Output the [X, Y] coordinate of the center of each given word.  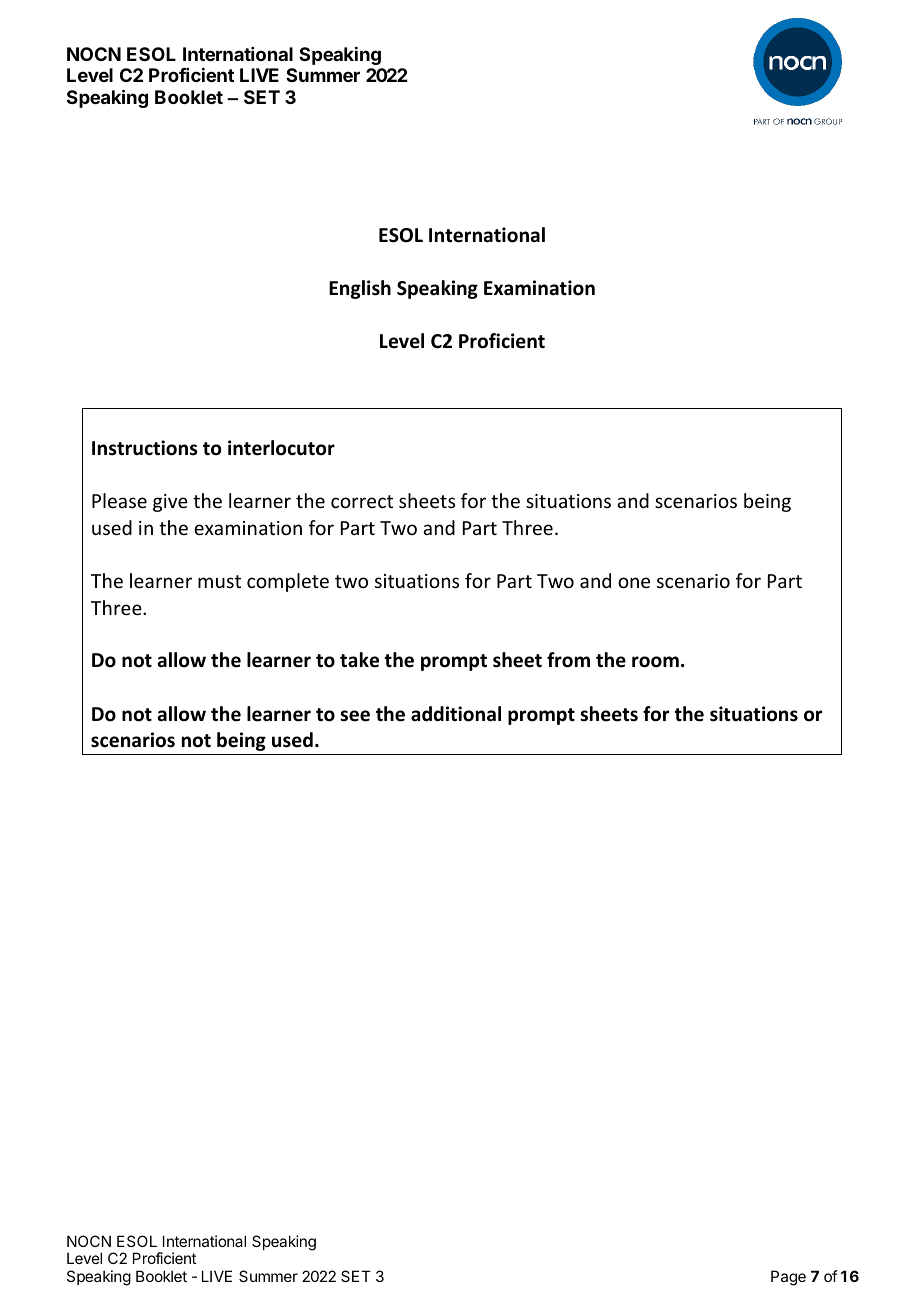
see [355, 716]
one [634, 582]
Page [788, 1278]
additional [456, 714]
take [359, 660]
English [360, 289]
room [655, 662]
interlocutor [281, 448]
